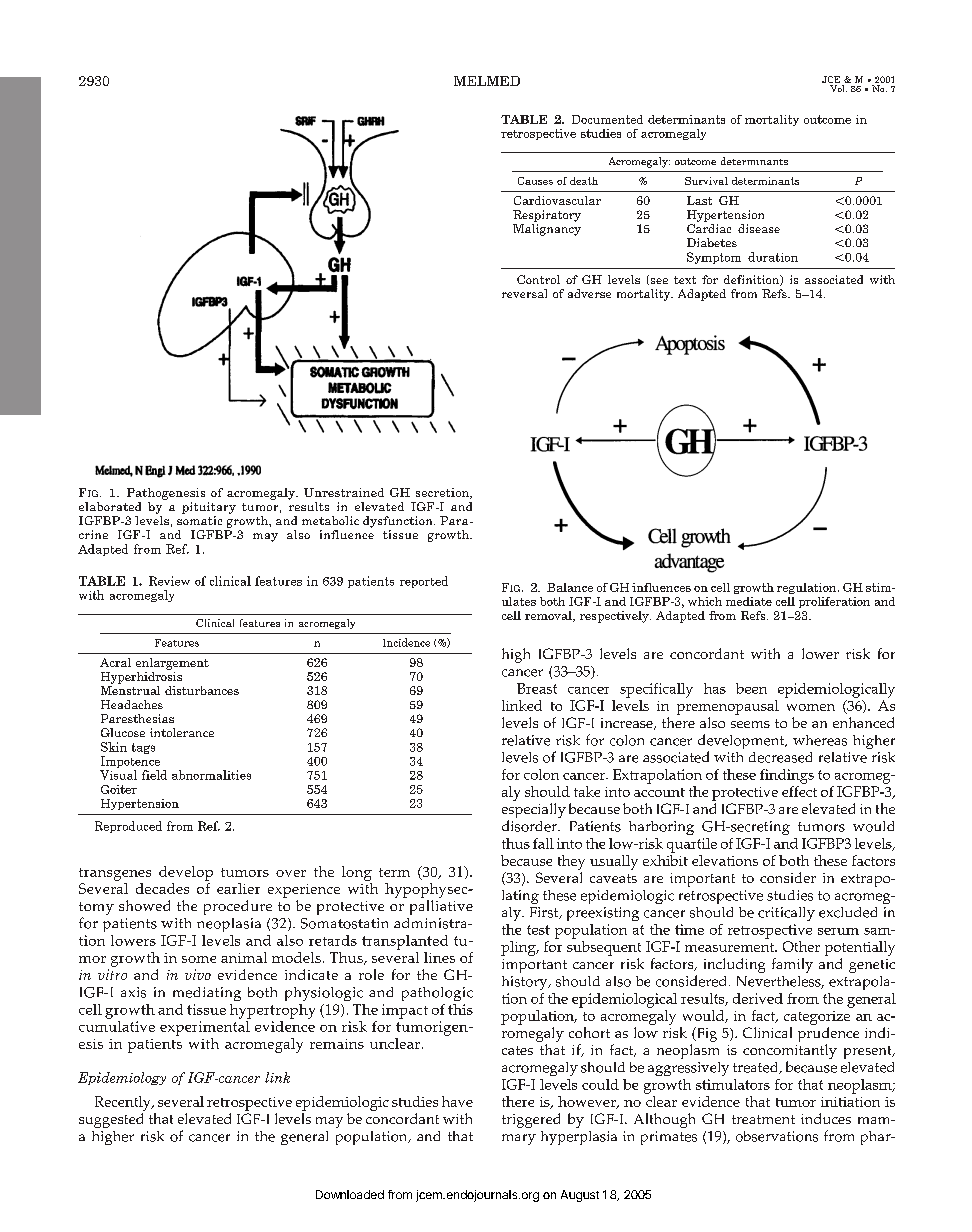 The width and height of the page is (972, 1232). Describe the element at coordinates (749, 601) in the page. I see `mediate` at that location.
